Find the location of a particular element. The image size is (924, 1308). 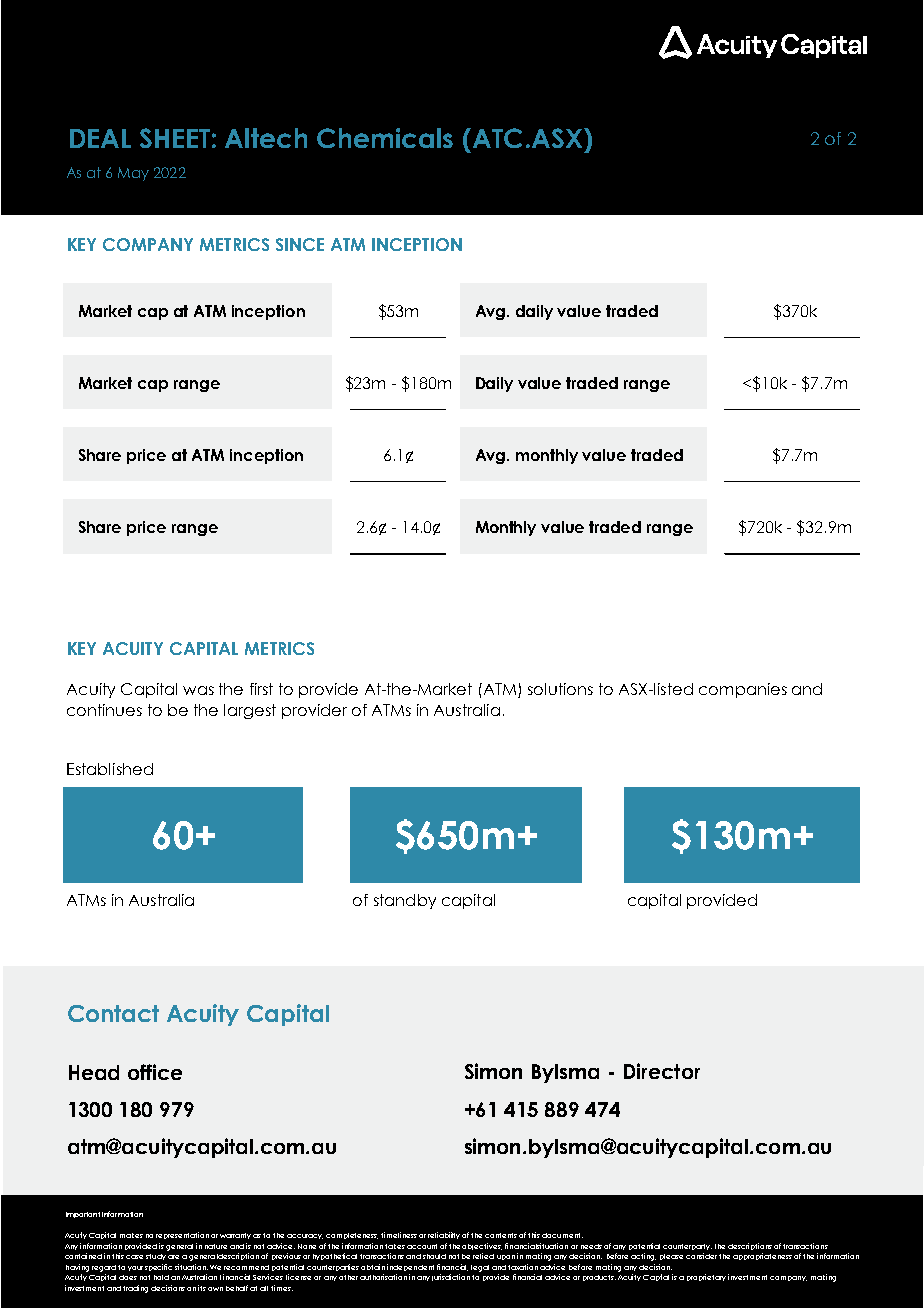

Chemicals is located at coordinates (385, 138).
